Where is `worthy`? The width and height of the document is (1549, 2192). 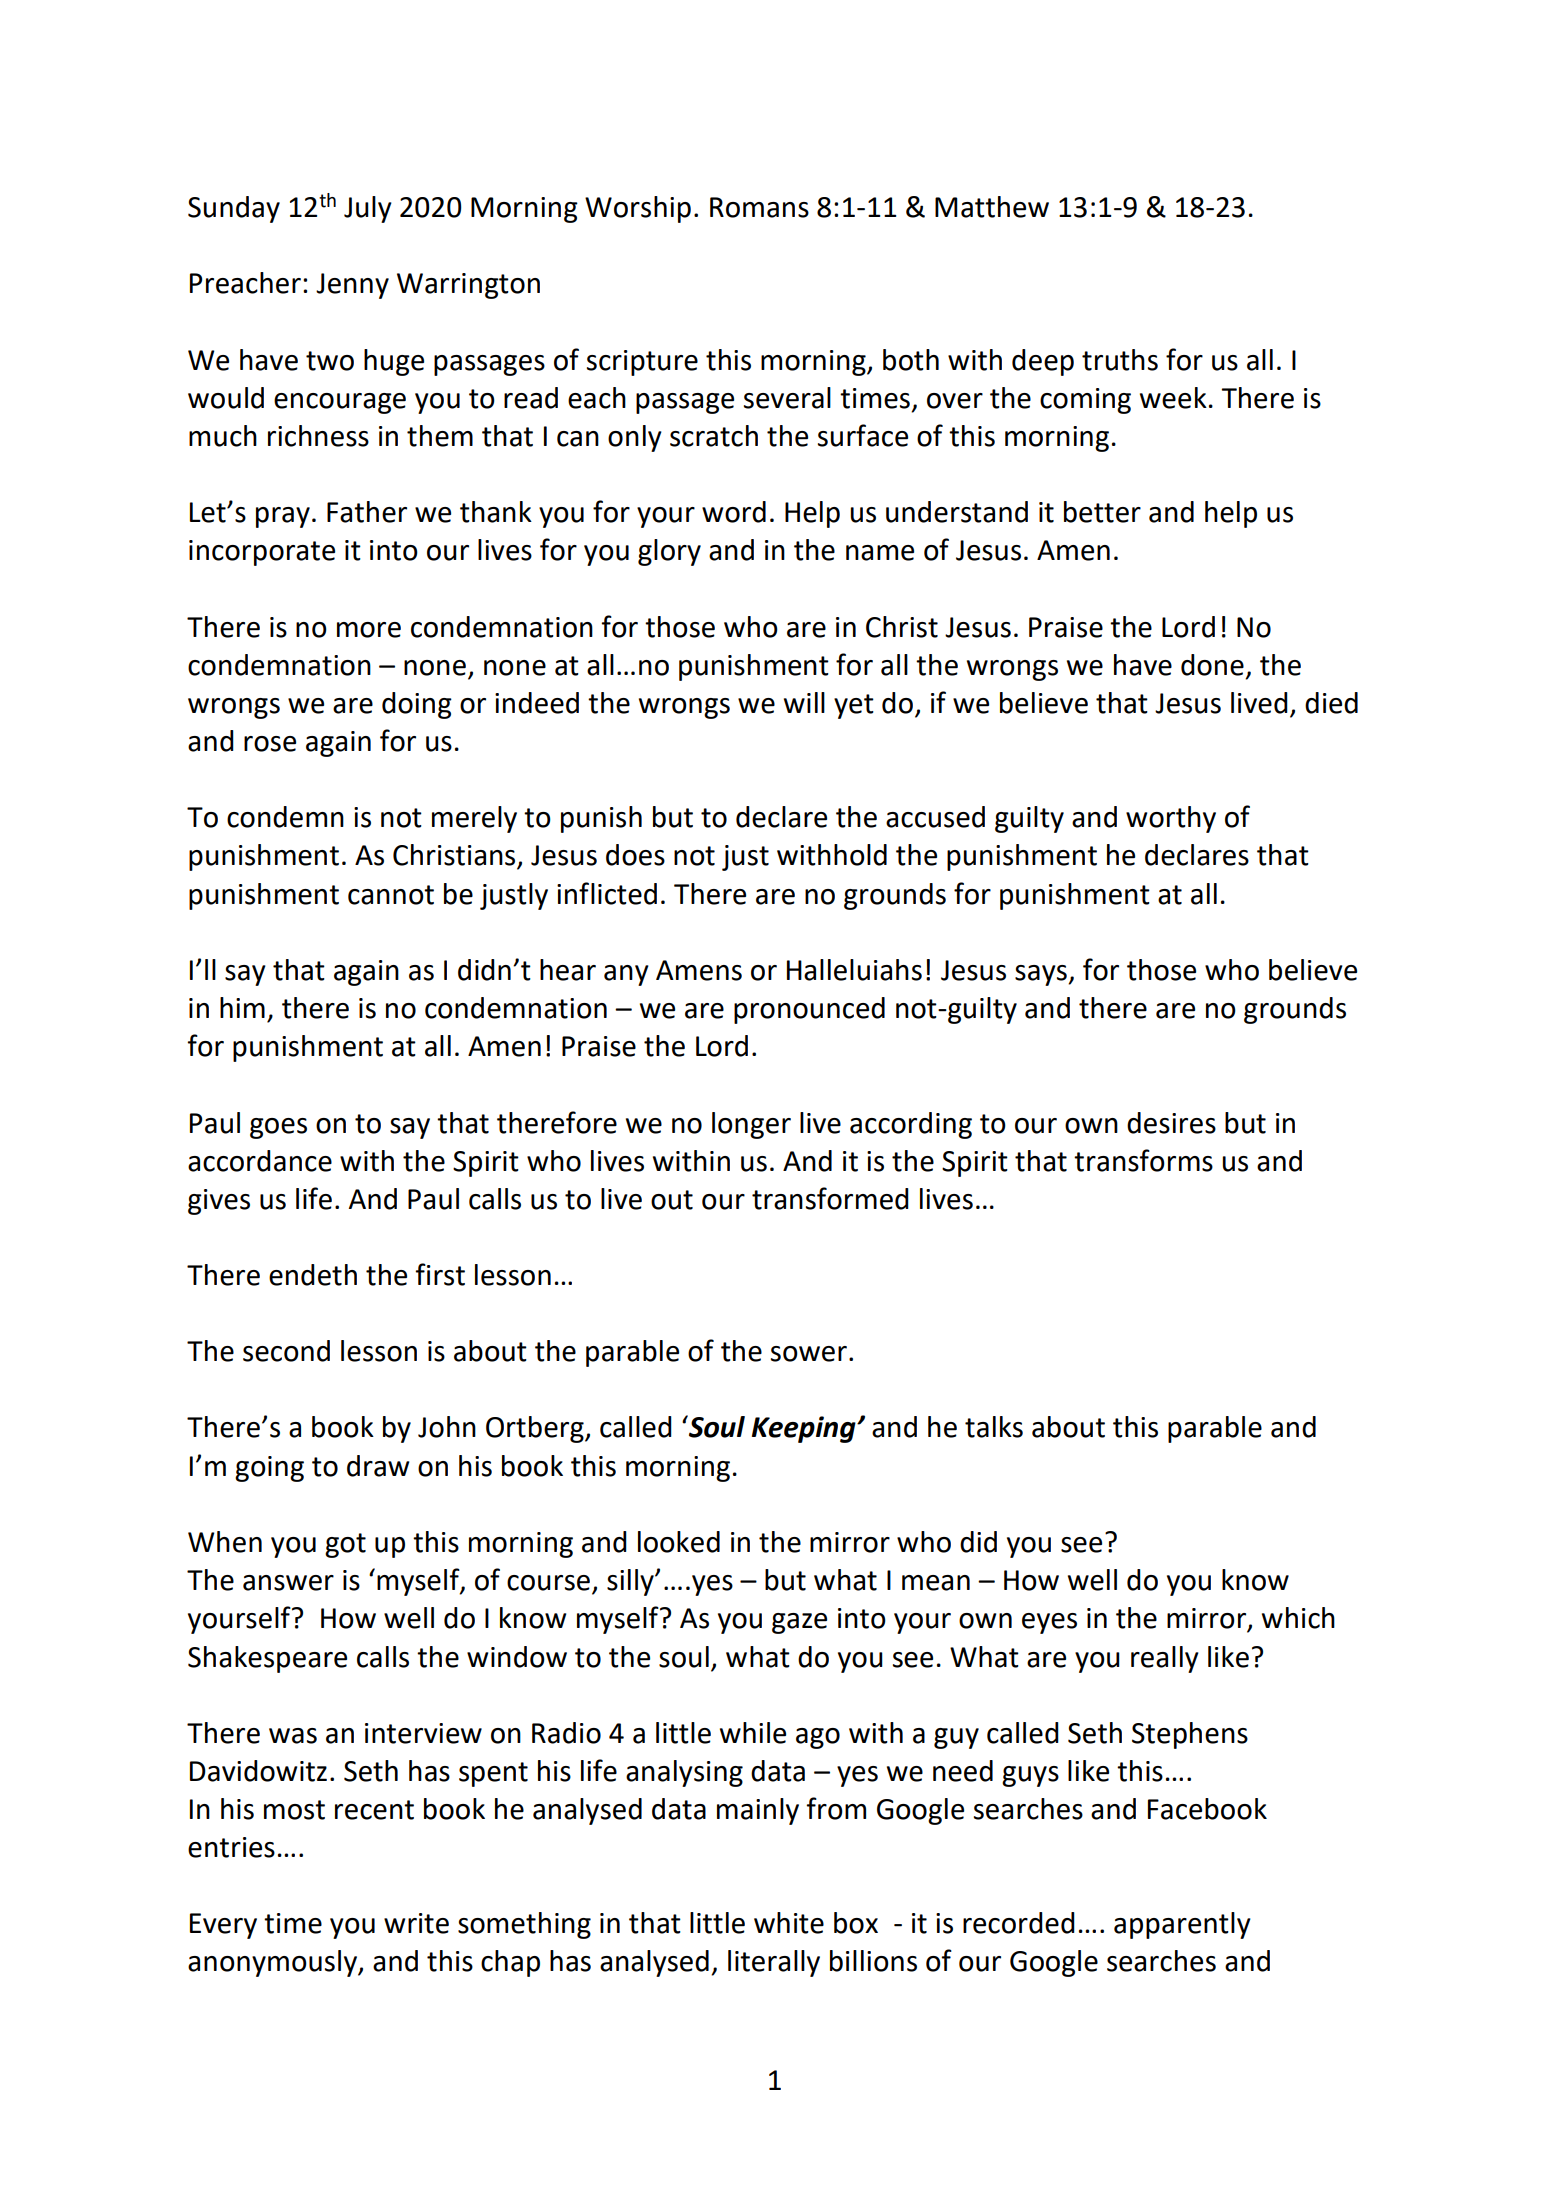
worthy is located at coordinates (1171, 819).
